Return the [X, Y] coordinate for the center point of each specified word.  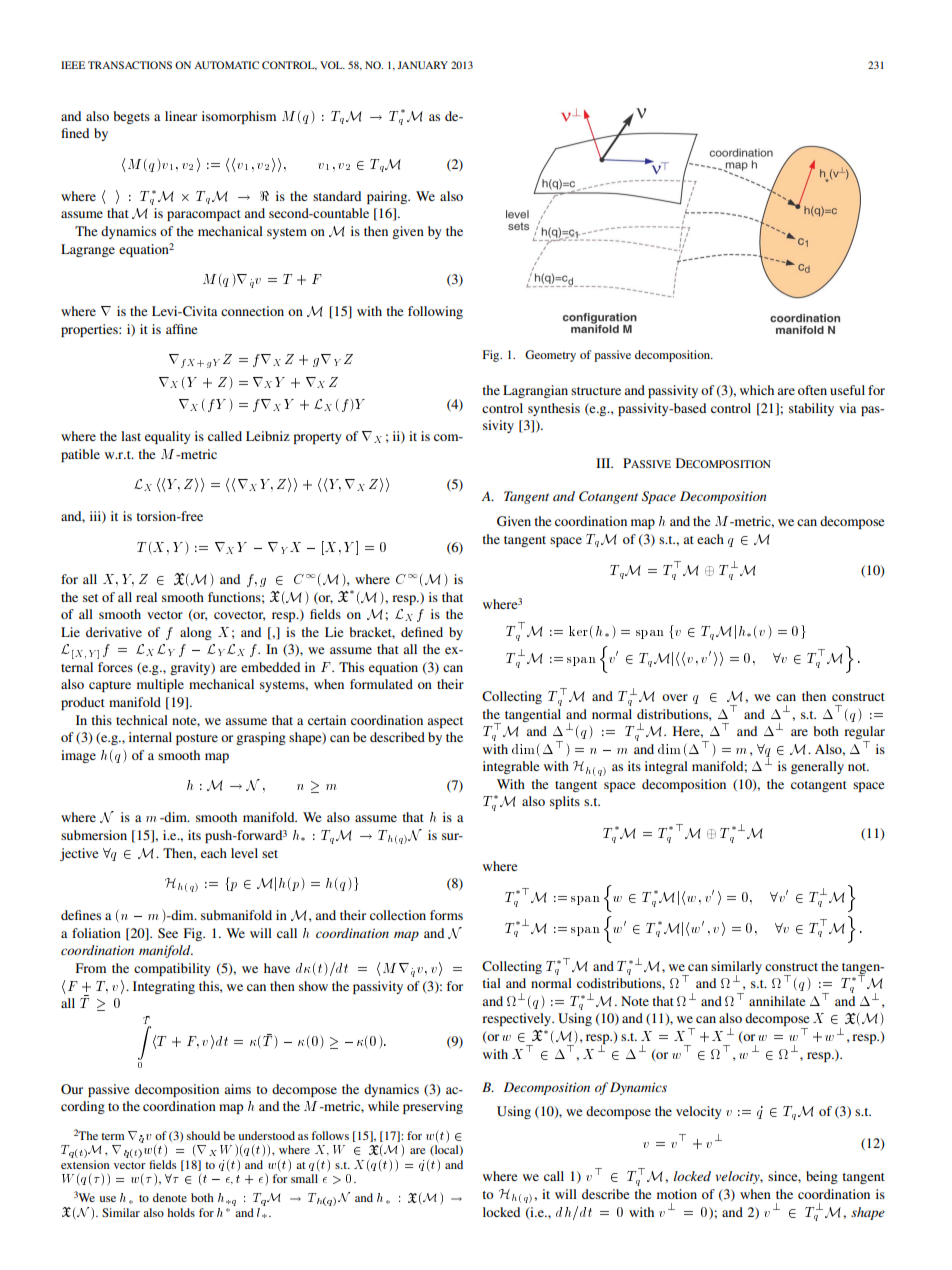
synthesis [554, 409]
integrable [511, 767]
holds [181, 1212]
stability [811, 409]
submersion [94, 835]
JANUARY [422, 65]
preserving [433, 1107]
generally [817, 767]
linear [181, 116]
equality [168, 437]
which [757, 390]
